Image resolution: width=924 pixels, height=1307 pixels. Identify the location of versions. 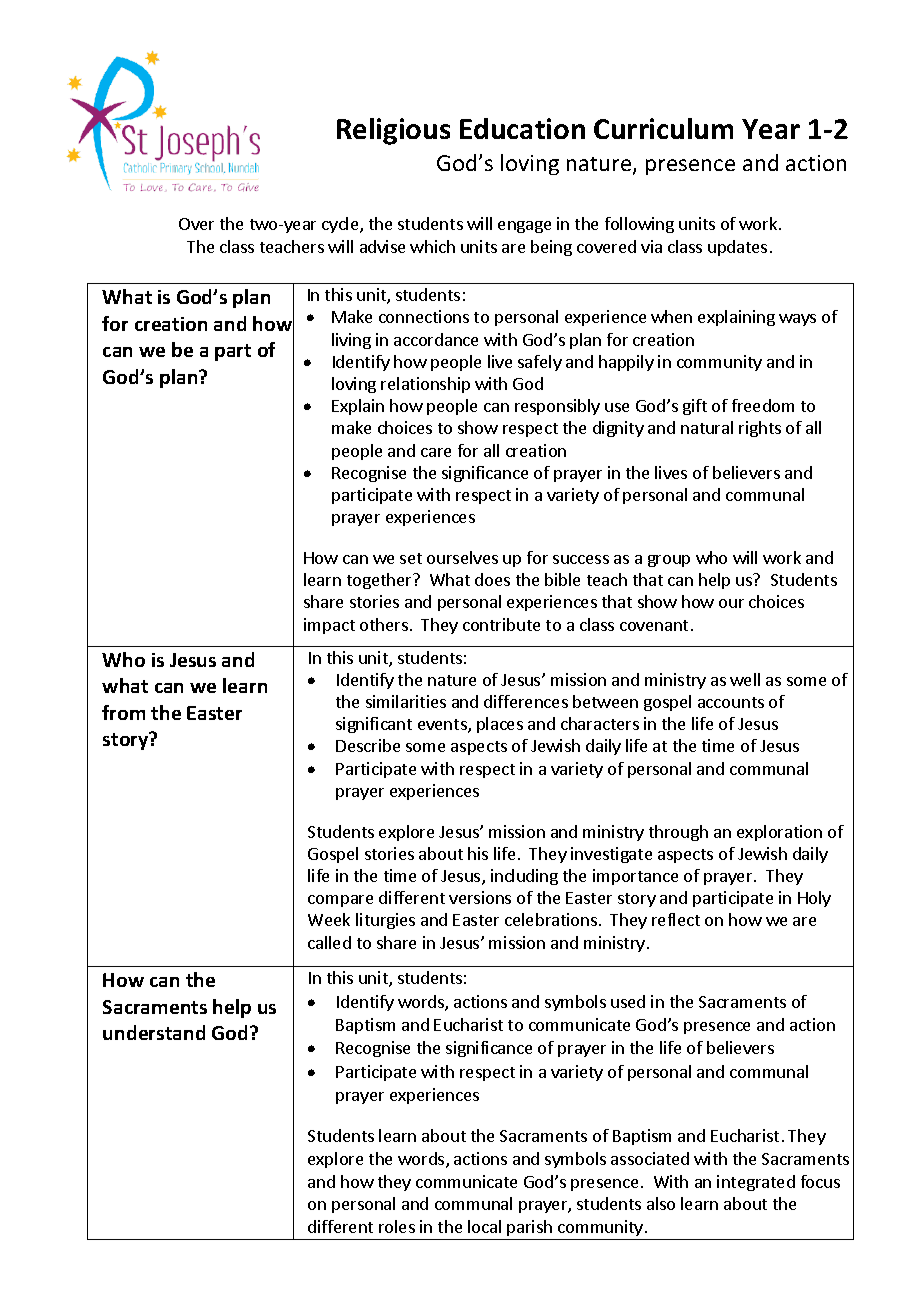
(480, 897).
